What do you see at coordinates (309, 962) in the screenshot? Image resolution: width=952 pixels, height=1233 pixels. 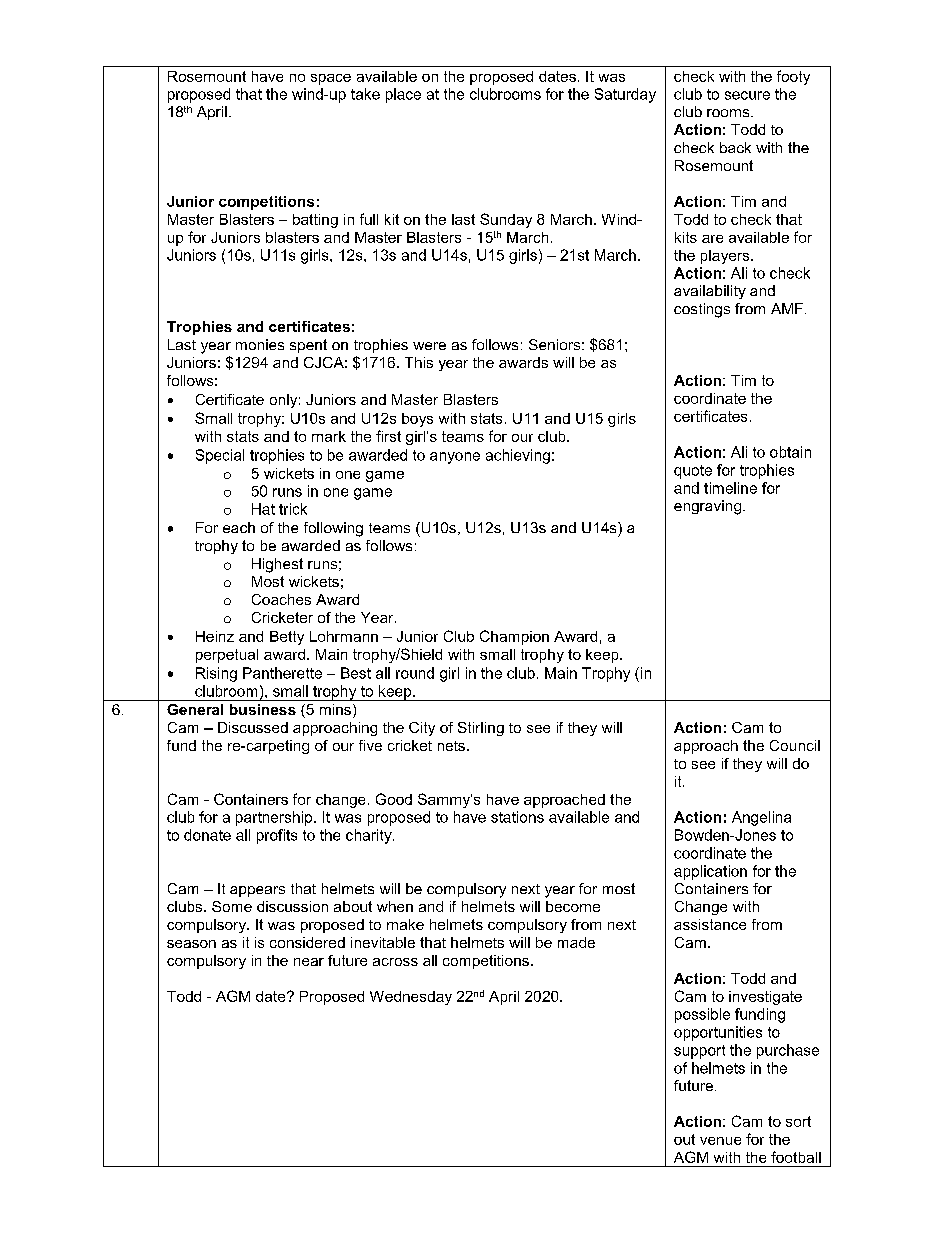 I see `near` at bounding box center [309, 962].
